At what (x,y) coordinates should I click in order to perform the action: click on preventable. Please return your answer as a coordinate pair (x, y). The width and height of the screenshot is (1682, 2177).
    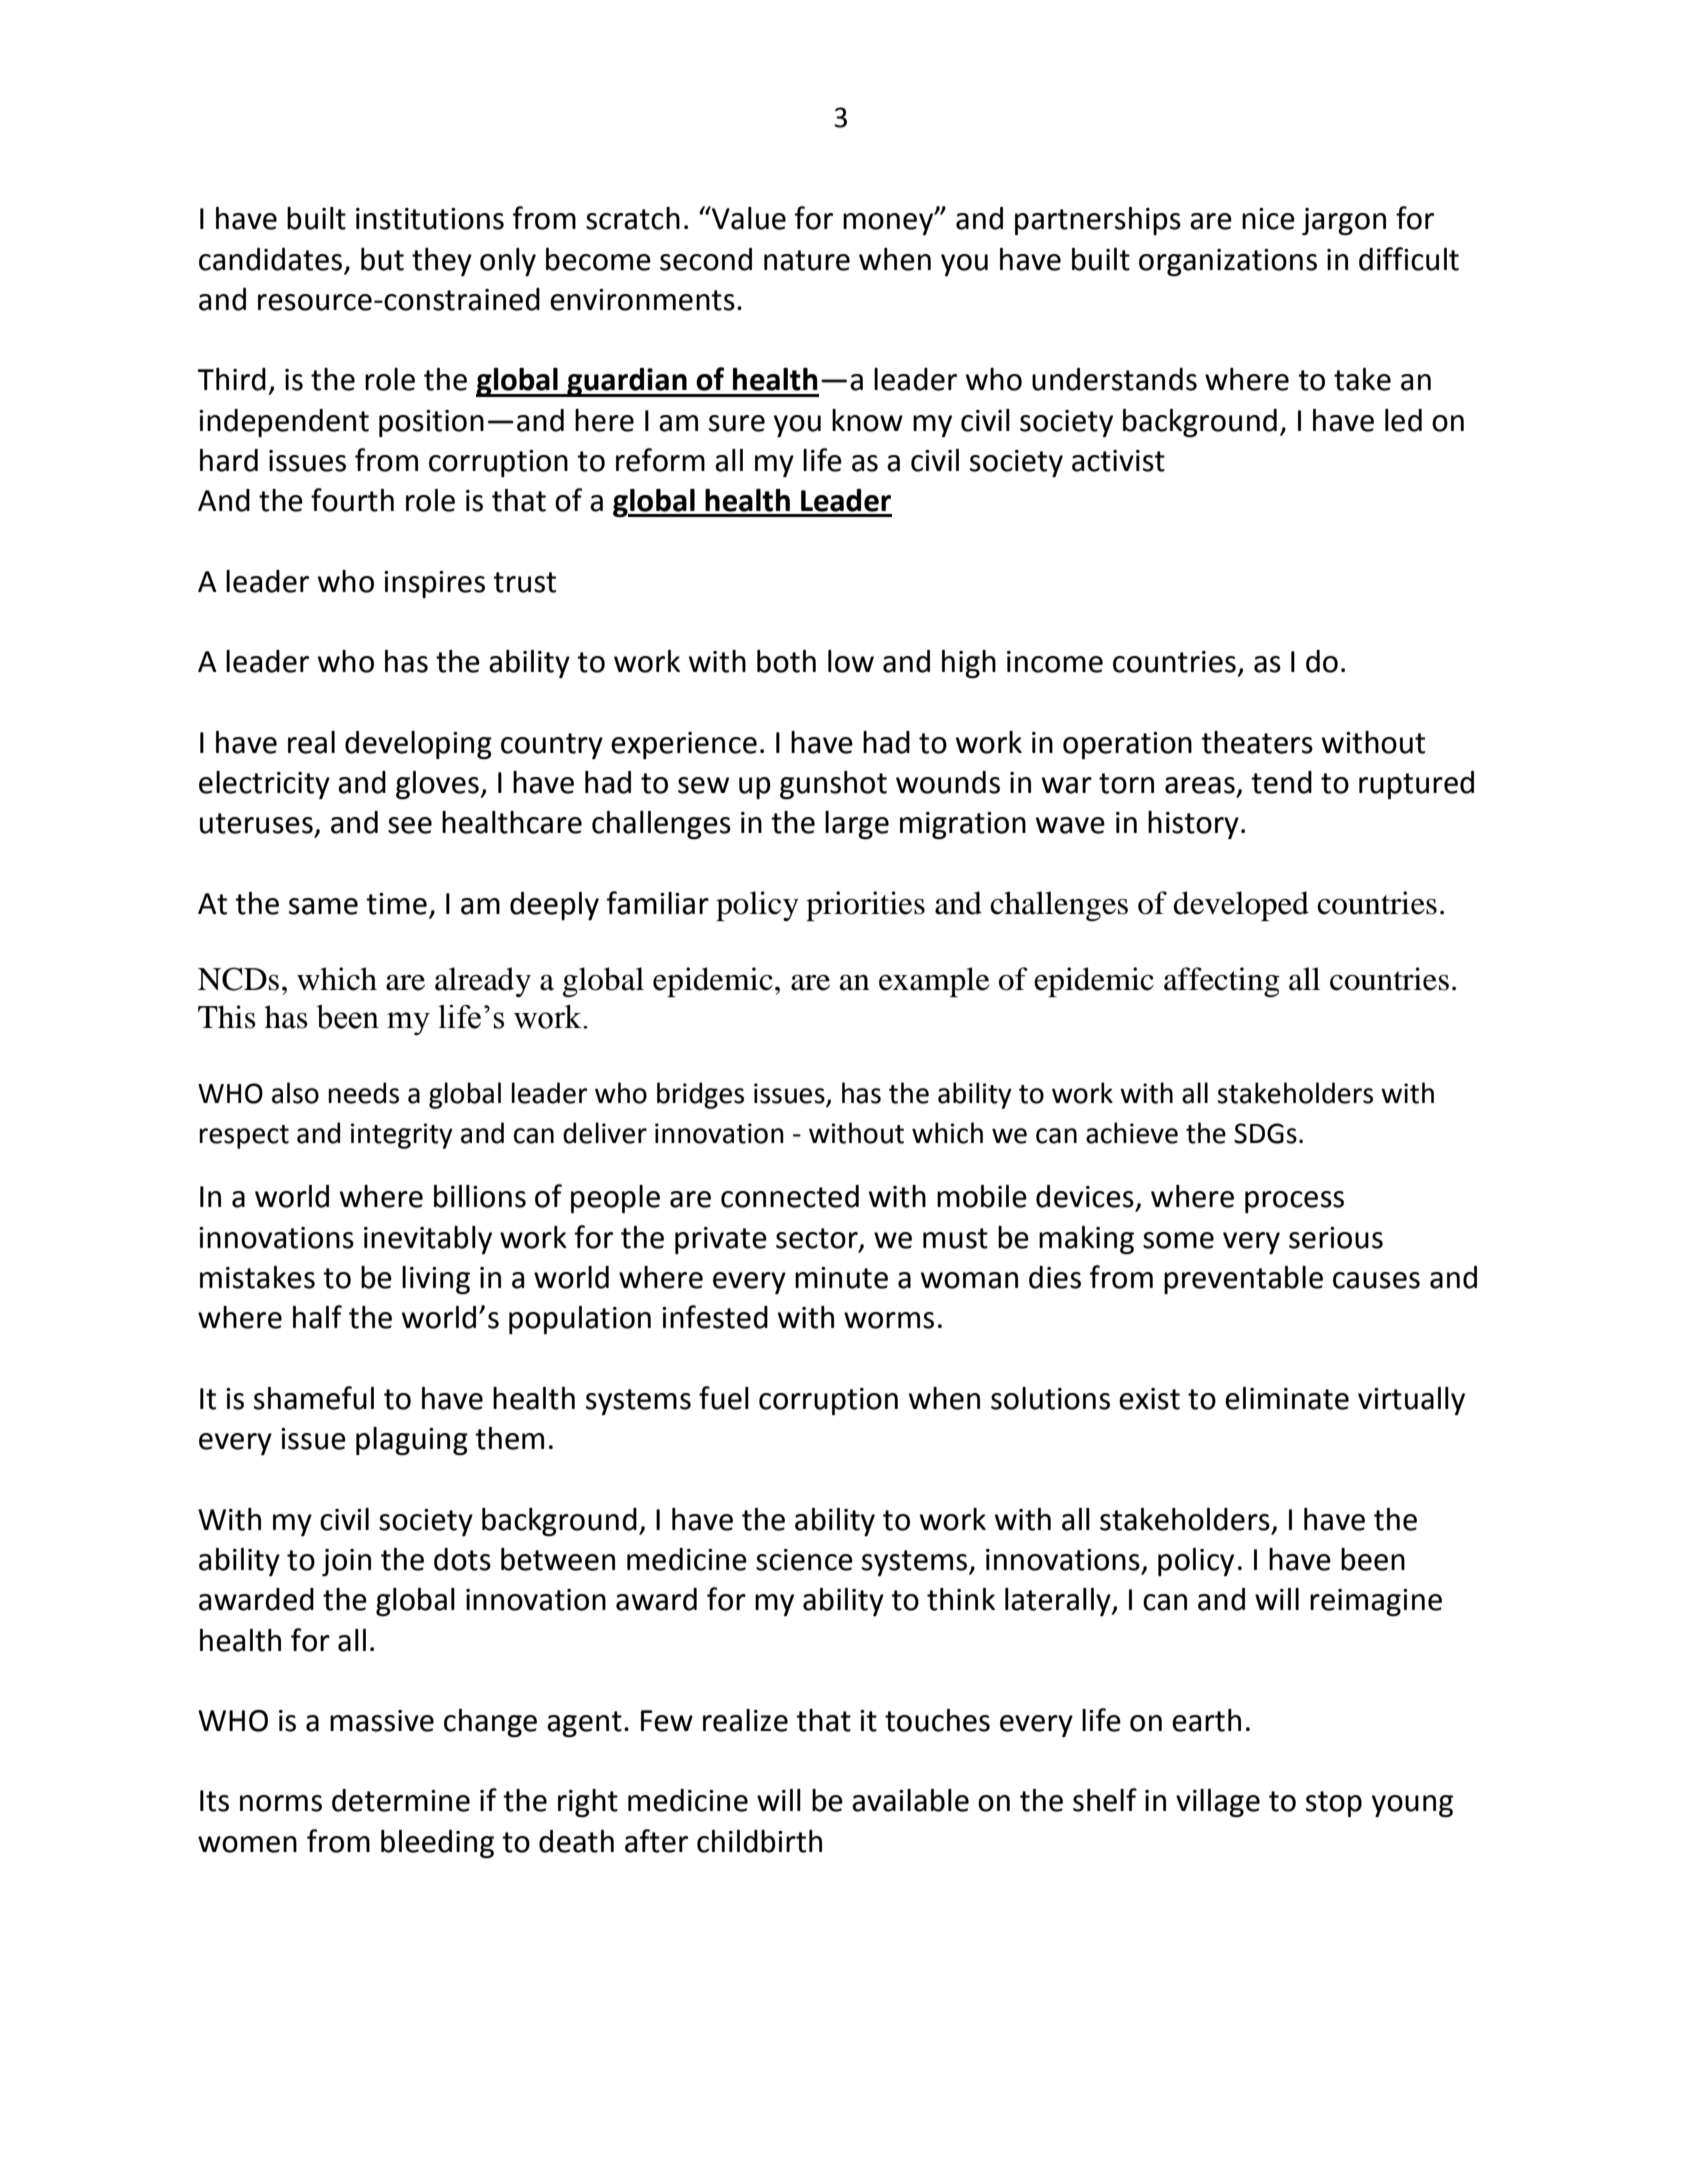
    Looking at the image, I should click on (1243, 1280).
